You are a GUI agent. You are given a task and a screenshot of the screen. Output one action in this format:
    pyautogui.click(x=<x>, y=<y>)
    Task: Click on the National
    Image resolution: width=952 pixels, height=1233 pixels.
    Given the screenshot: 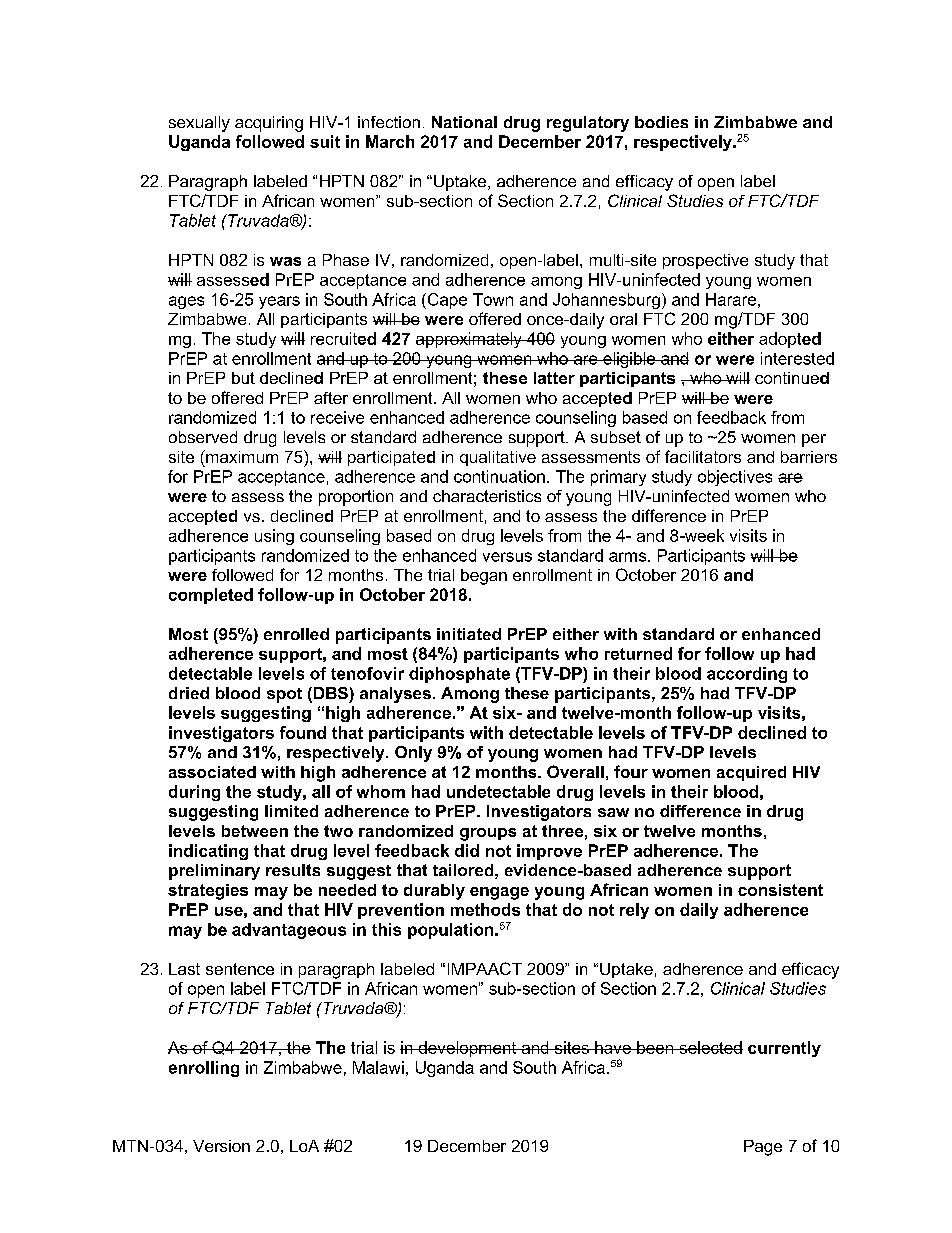 What is the action you would take?
    pyautogui.click(x=464, y=122)
